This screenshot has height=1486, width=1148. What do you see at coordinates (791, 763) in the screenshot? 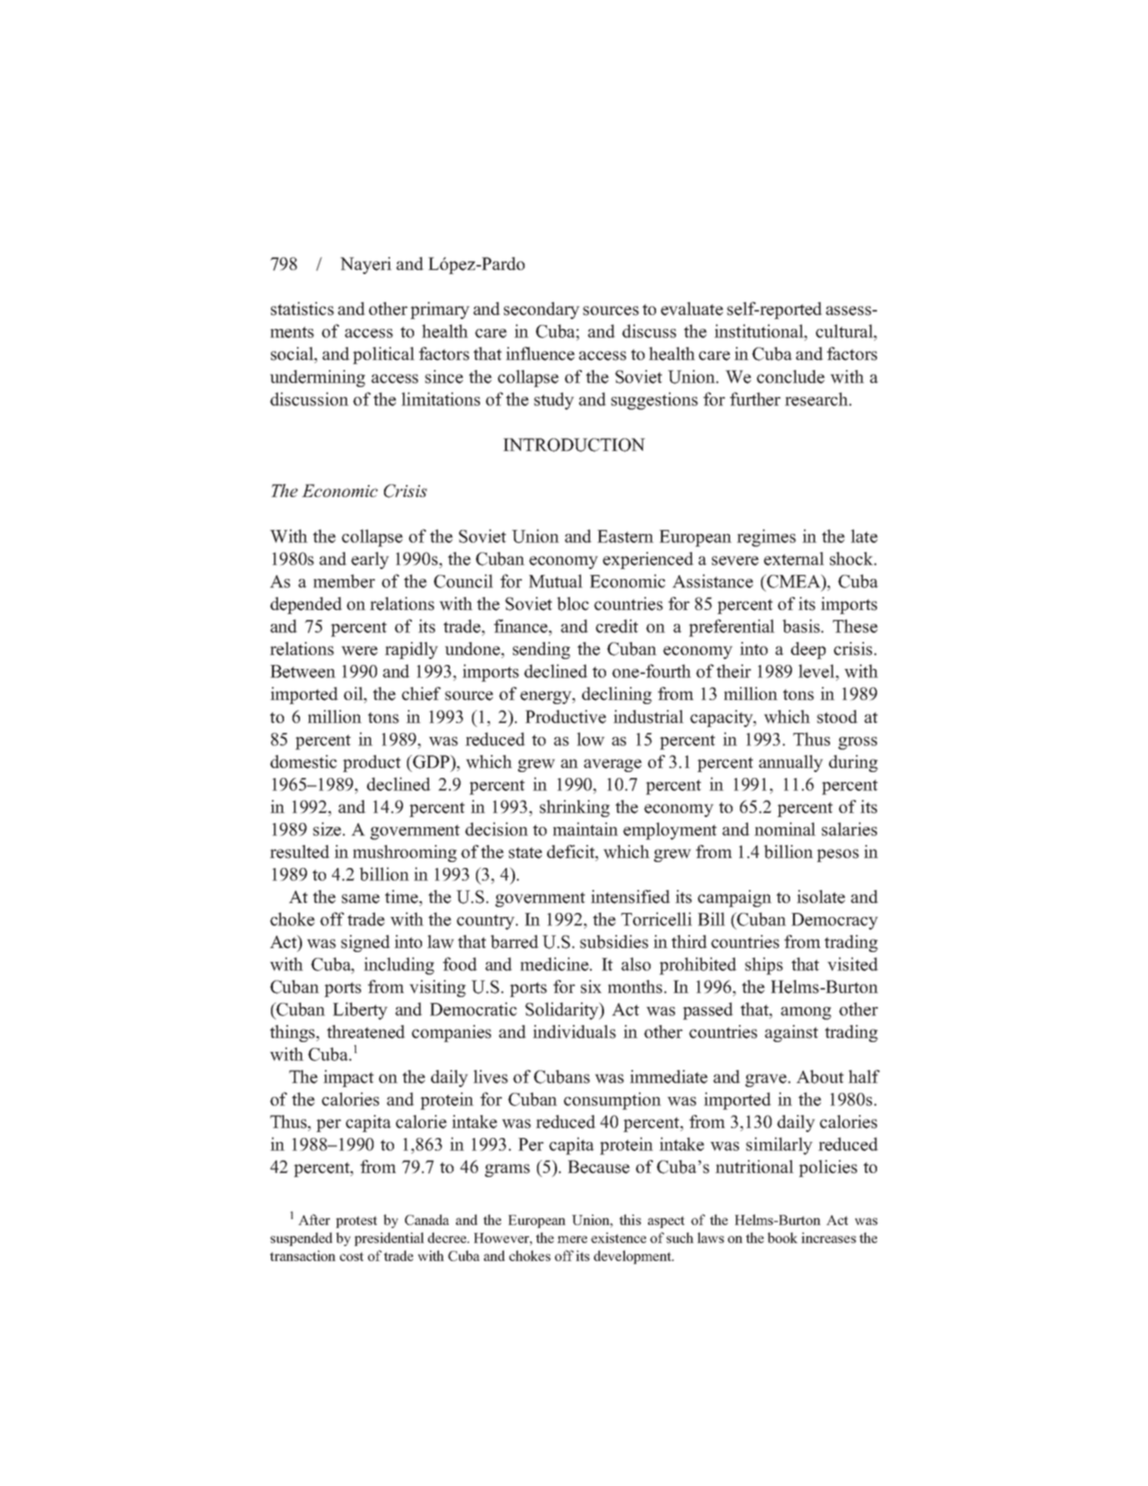
I see `annually` at bounding box center [791, 763].
